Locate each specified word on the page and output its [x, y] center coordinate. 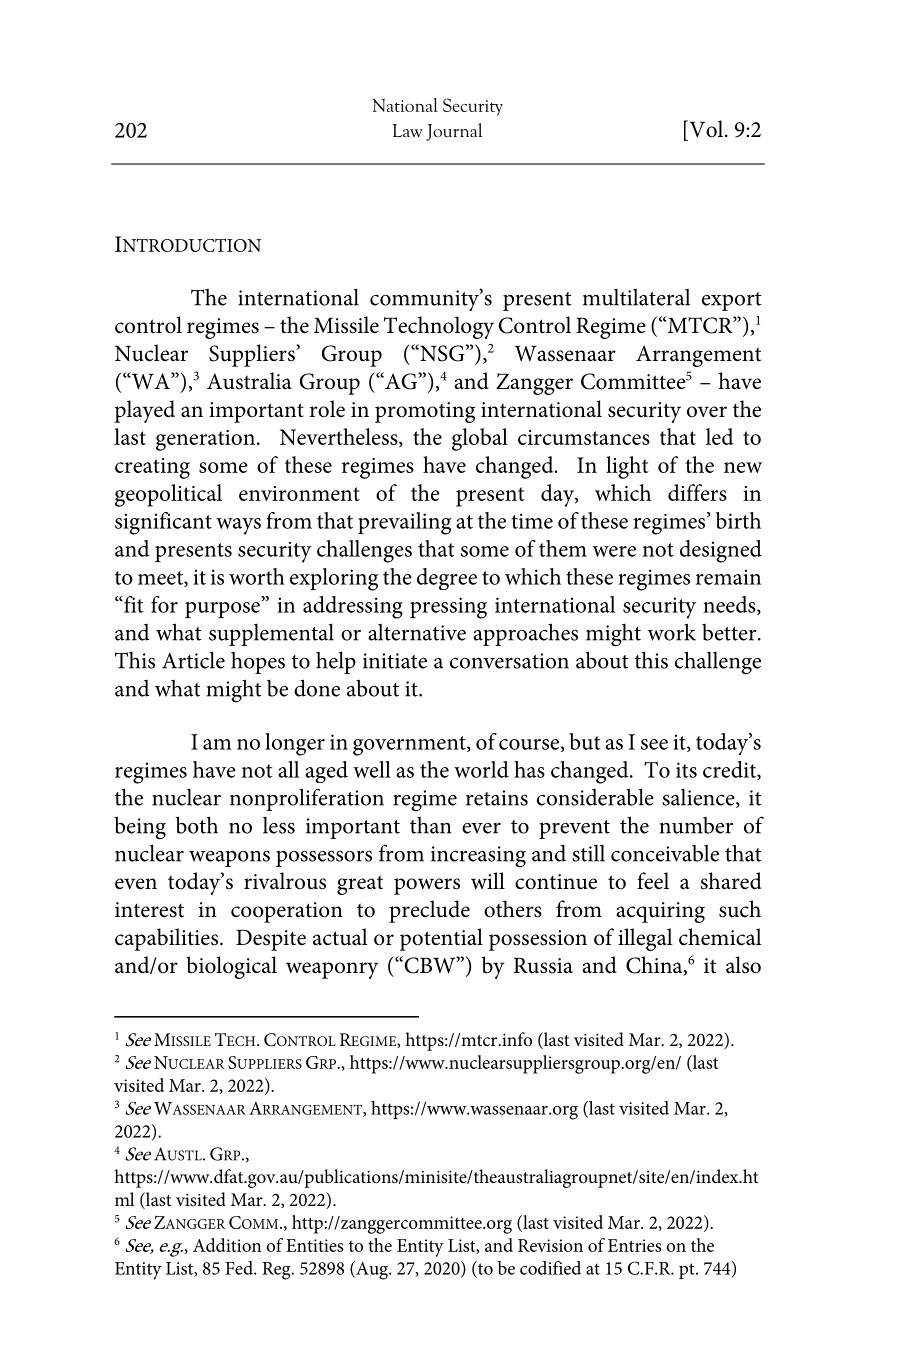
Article [193, 660]
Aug [372, 1270]
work [672, 632]
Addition [227, 1245]
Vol [706, 129]
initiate [395, 661]
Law [408, 130]
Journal [454, 132]
